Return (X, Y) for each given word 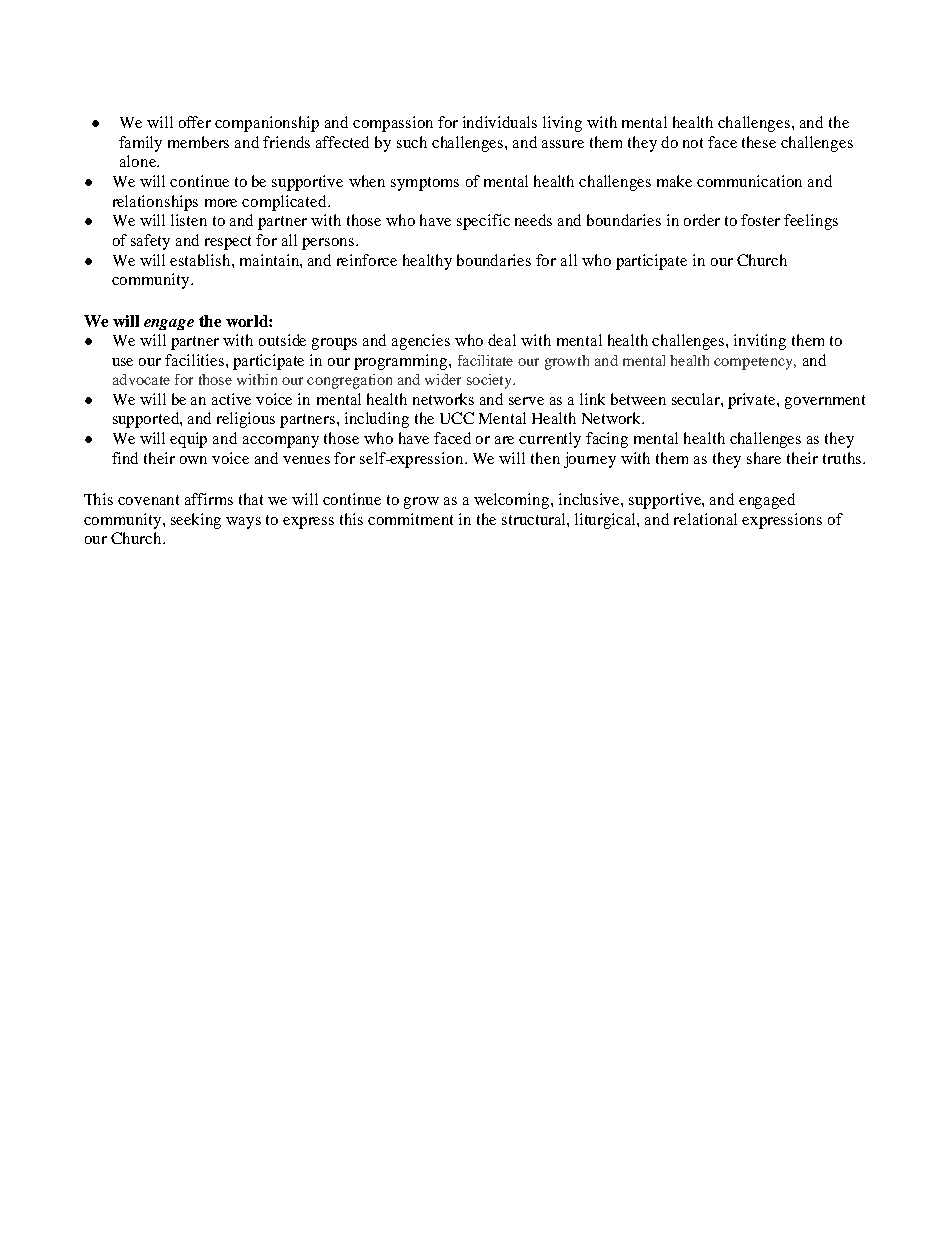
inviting (760, 342)
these (759, 142)
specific (483, 222)
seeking (196, 521)
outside (282, 340)
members (198, 142)
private (753, 401)
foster (760, 220)
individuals (500, 122)
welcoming (513, 501)
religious (246, 420)
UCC (457, 418)
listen (189, 220)
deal (502, 340)
